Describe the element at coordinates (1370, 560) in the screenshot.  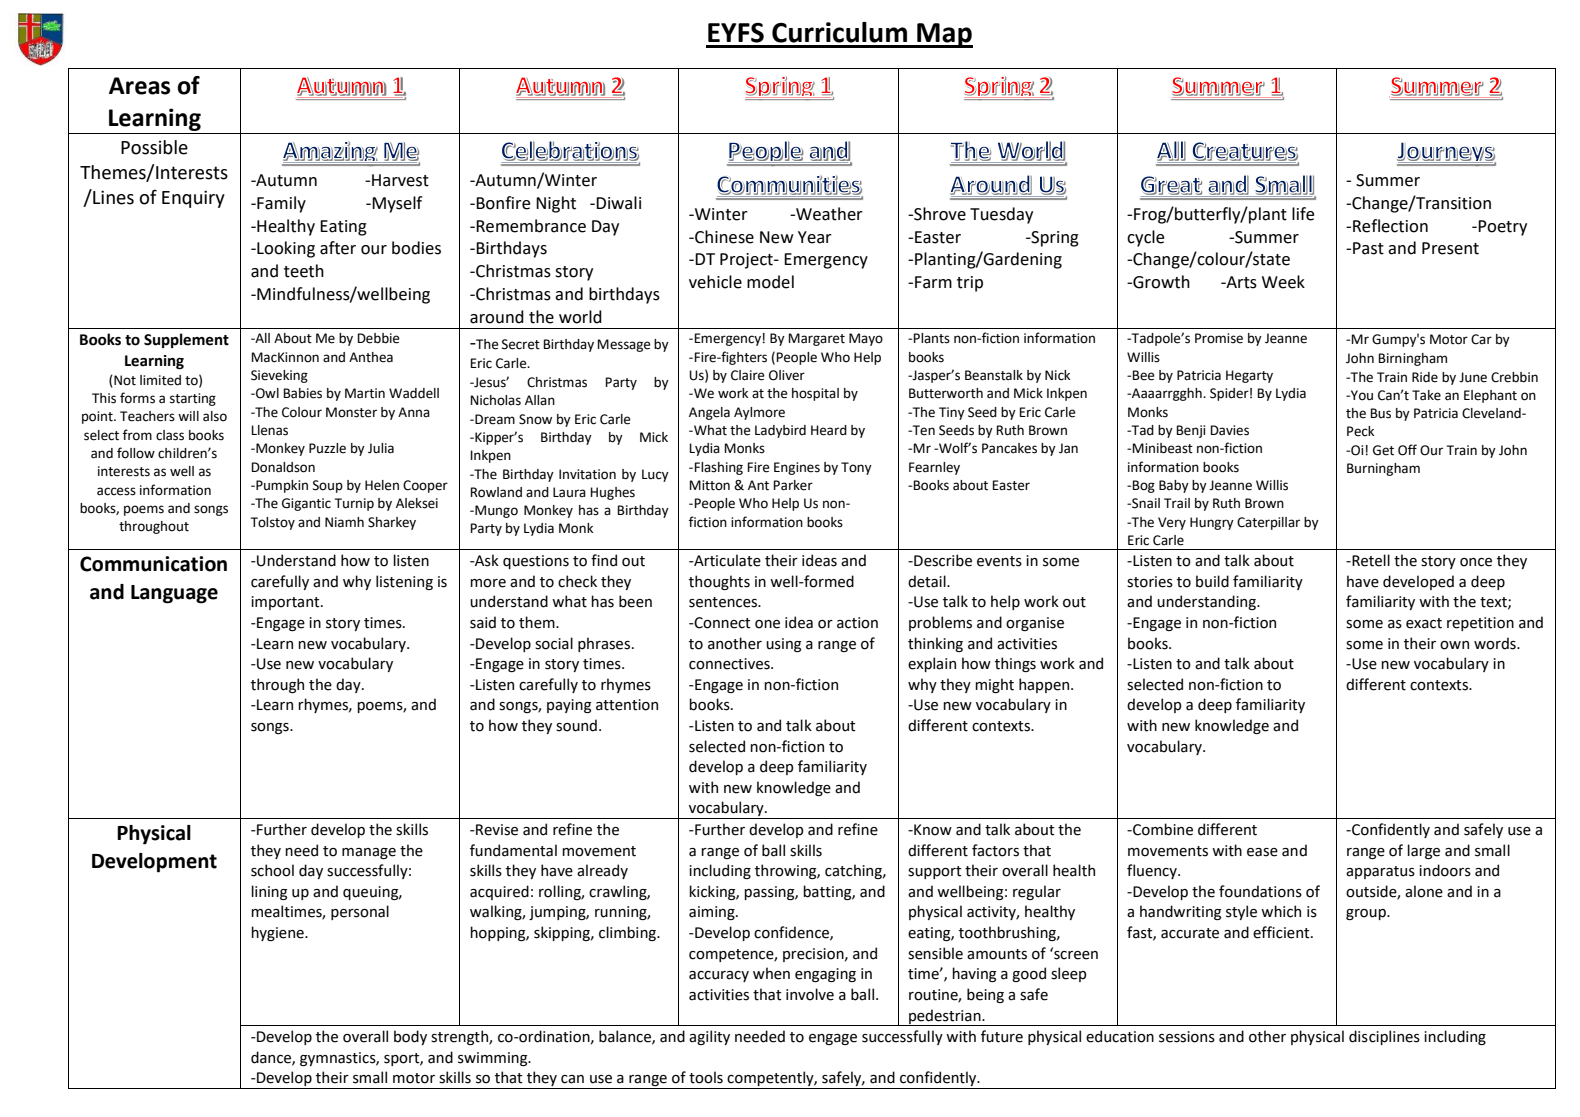
I see `Retell` at that location.
